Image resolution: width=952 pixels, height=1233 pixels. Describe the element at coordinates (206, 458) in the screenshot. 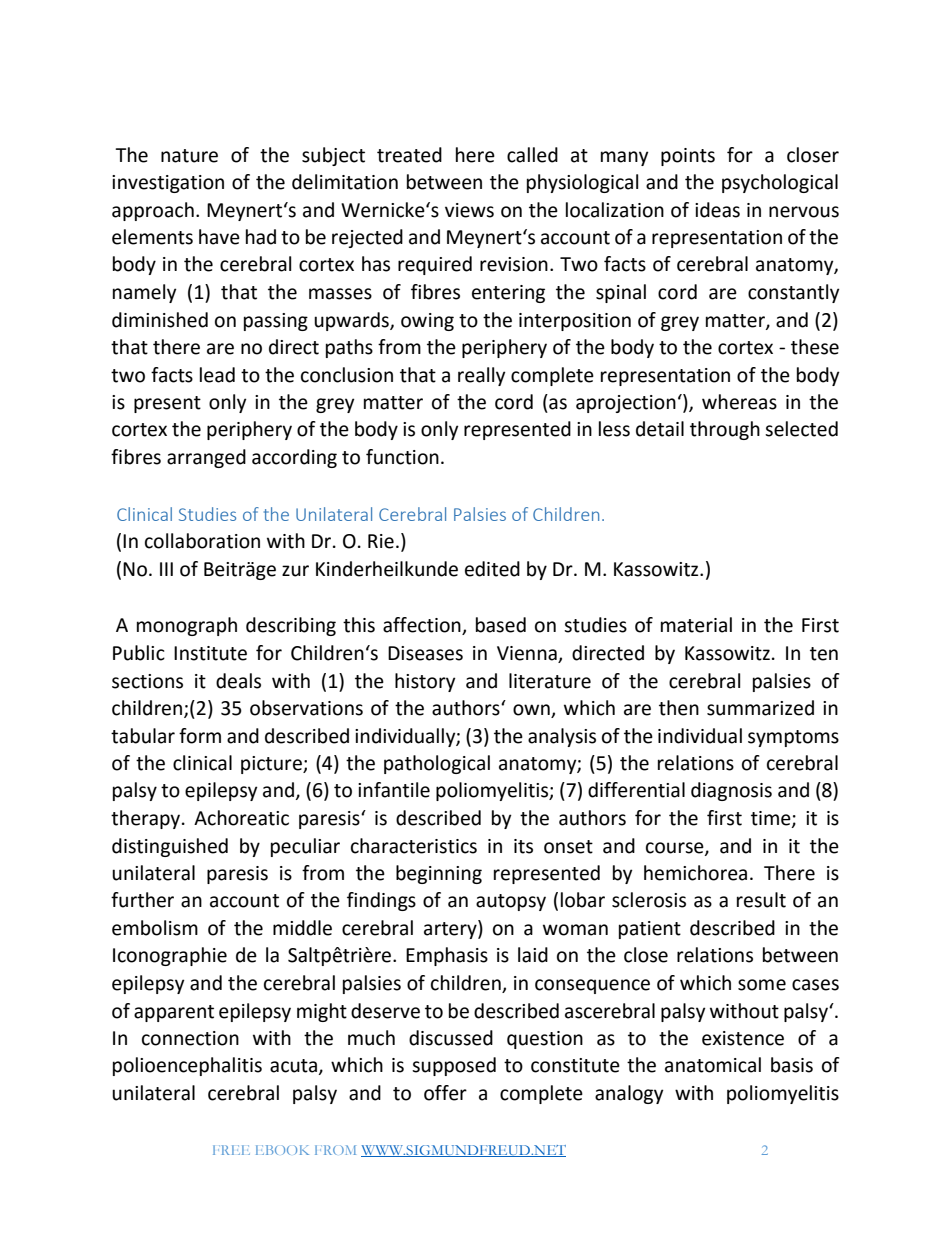

I see `arranged` at that location.
